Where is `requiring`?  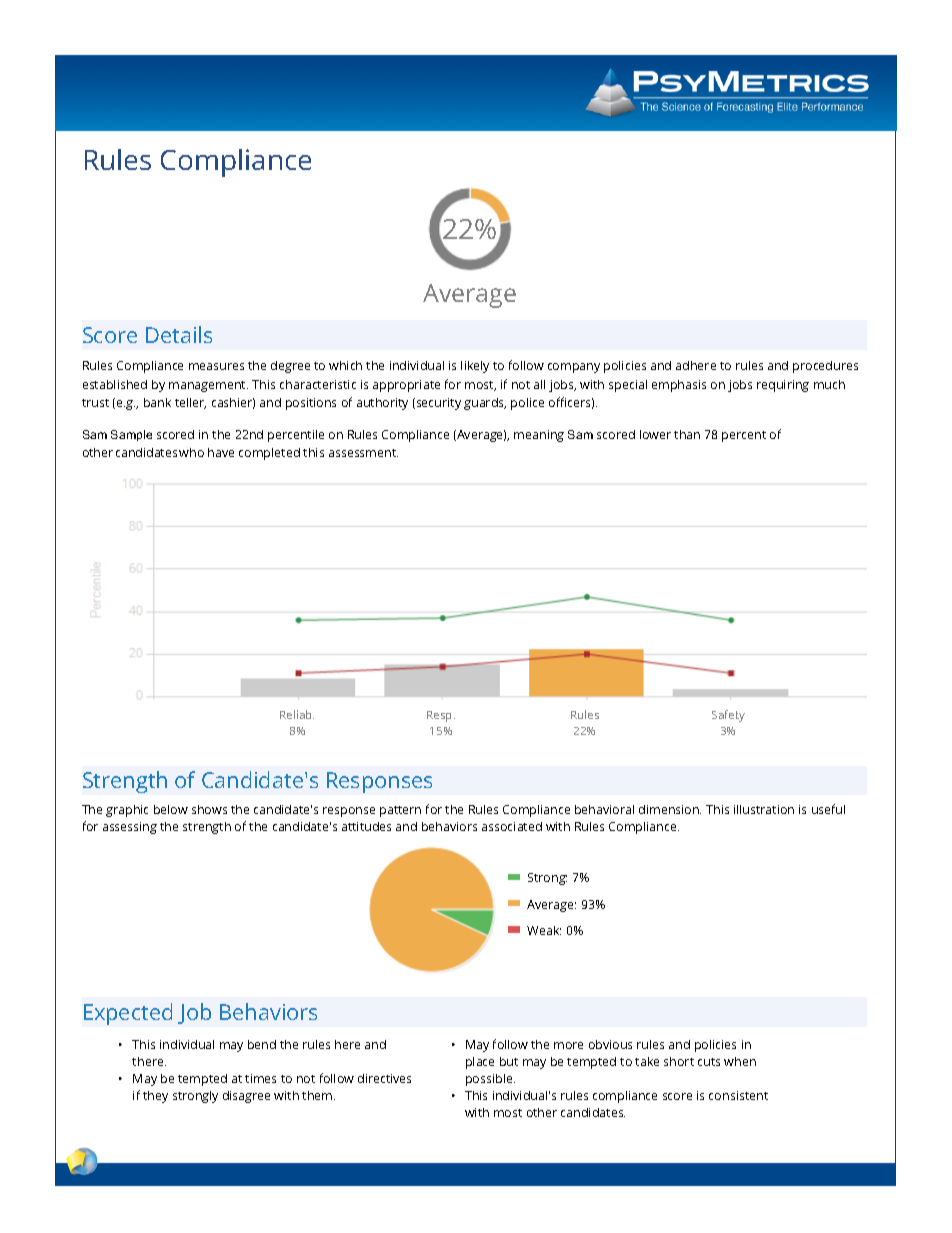
requiring is located at coordinates (783, 386).
